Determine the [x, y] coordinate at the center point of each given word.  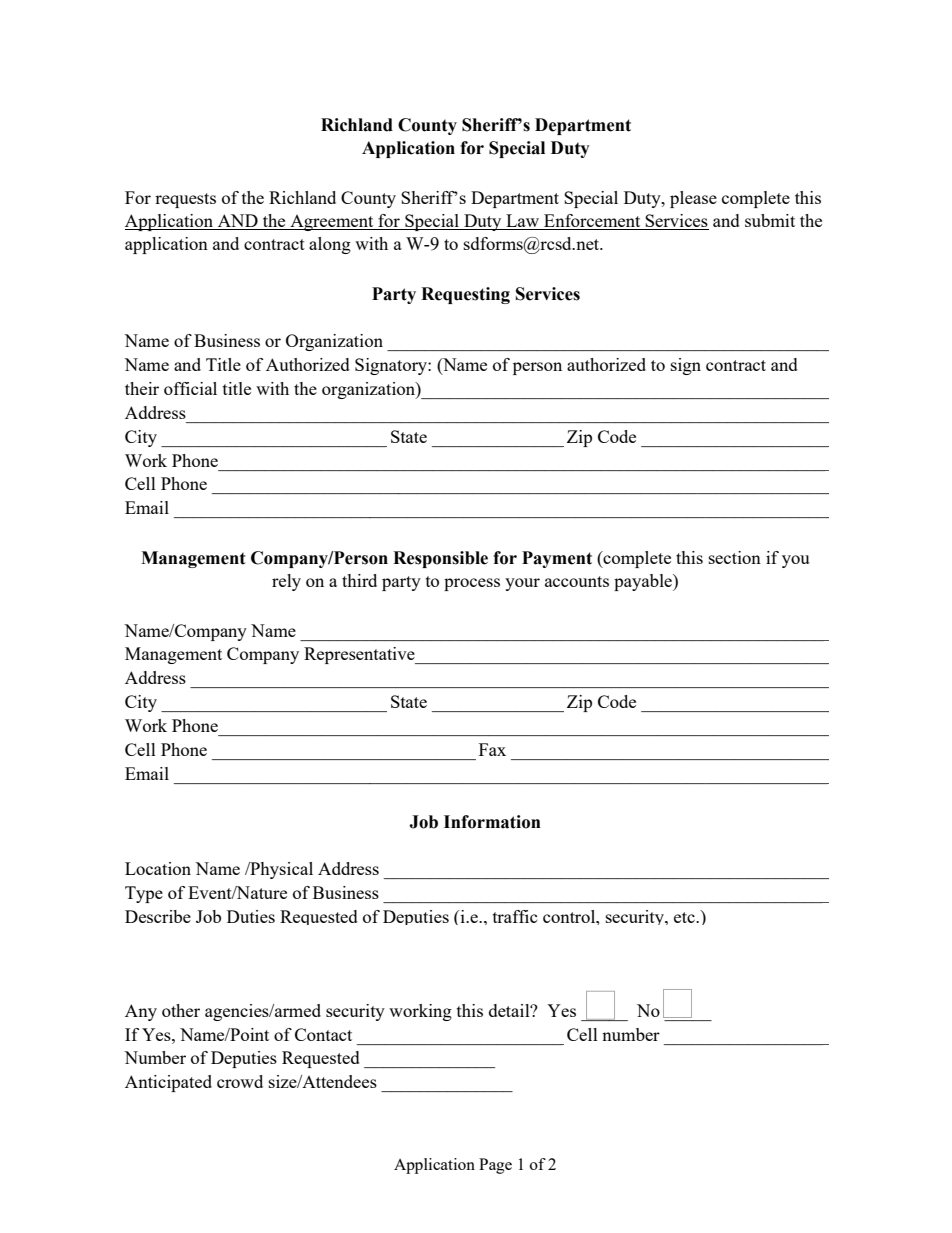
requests [185, 200]
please [693, 199]
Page [495, 1166]
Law [523, 222]
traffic [515, 916]
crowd [240, 1081]
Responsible [440, 559]
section [735, 557]
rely [286, 582]
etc [685, 917]
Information [492, 822]
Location [158, 868]
